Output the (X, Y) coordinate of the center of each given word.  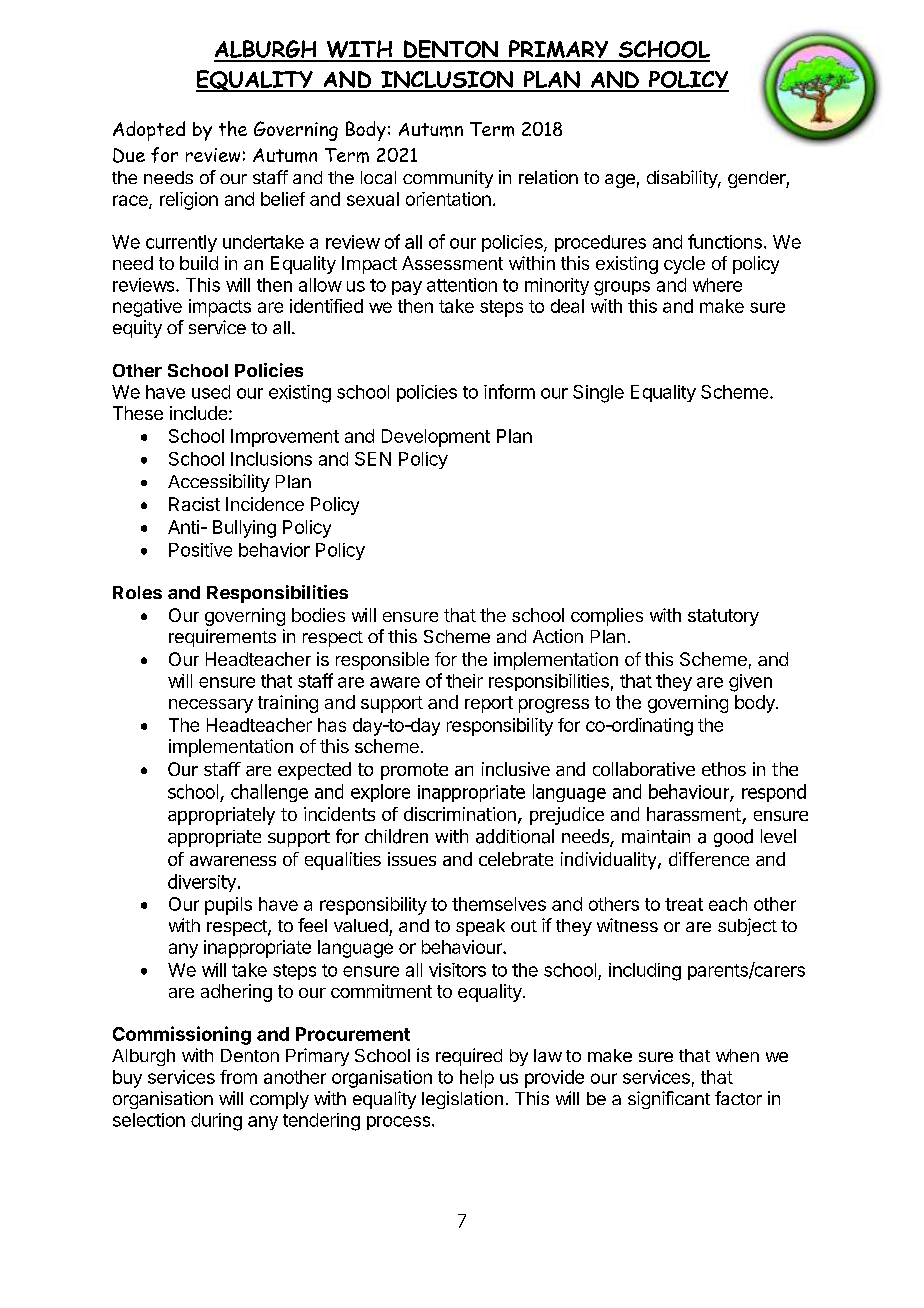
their (464, 681)
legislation (462, 1100)
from (238, 1077)
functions (725, 241)
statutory (723, 617)
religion (189, 201)
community (448, 179)
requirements (222, 638)
